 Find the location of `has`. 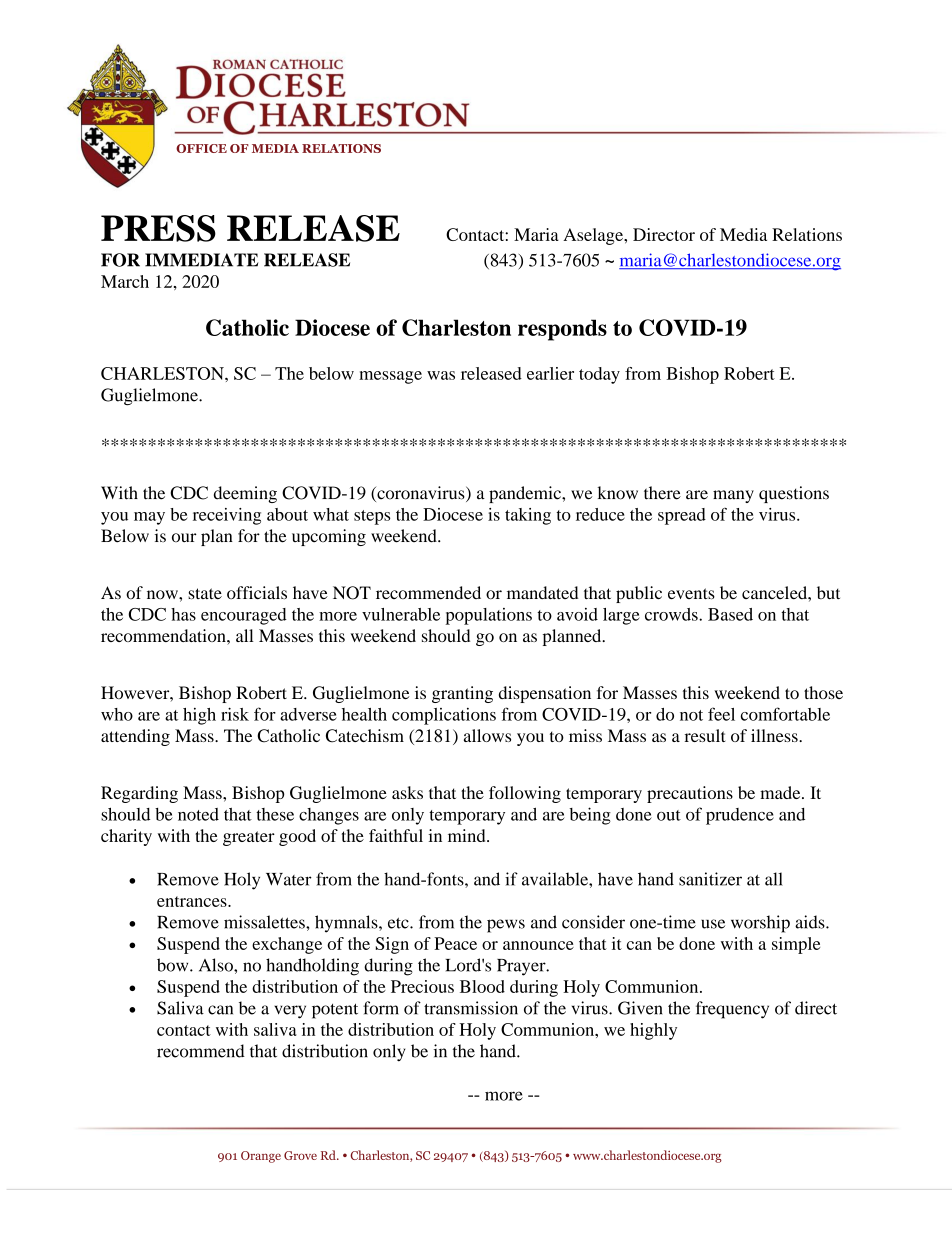

has is located at coordinates (183, 614).
